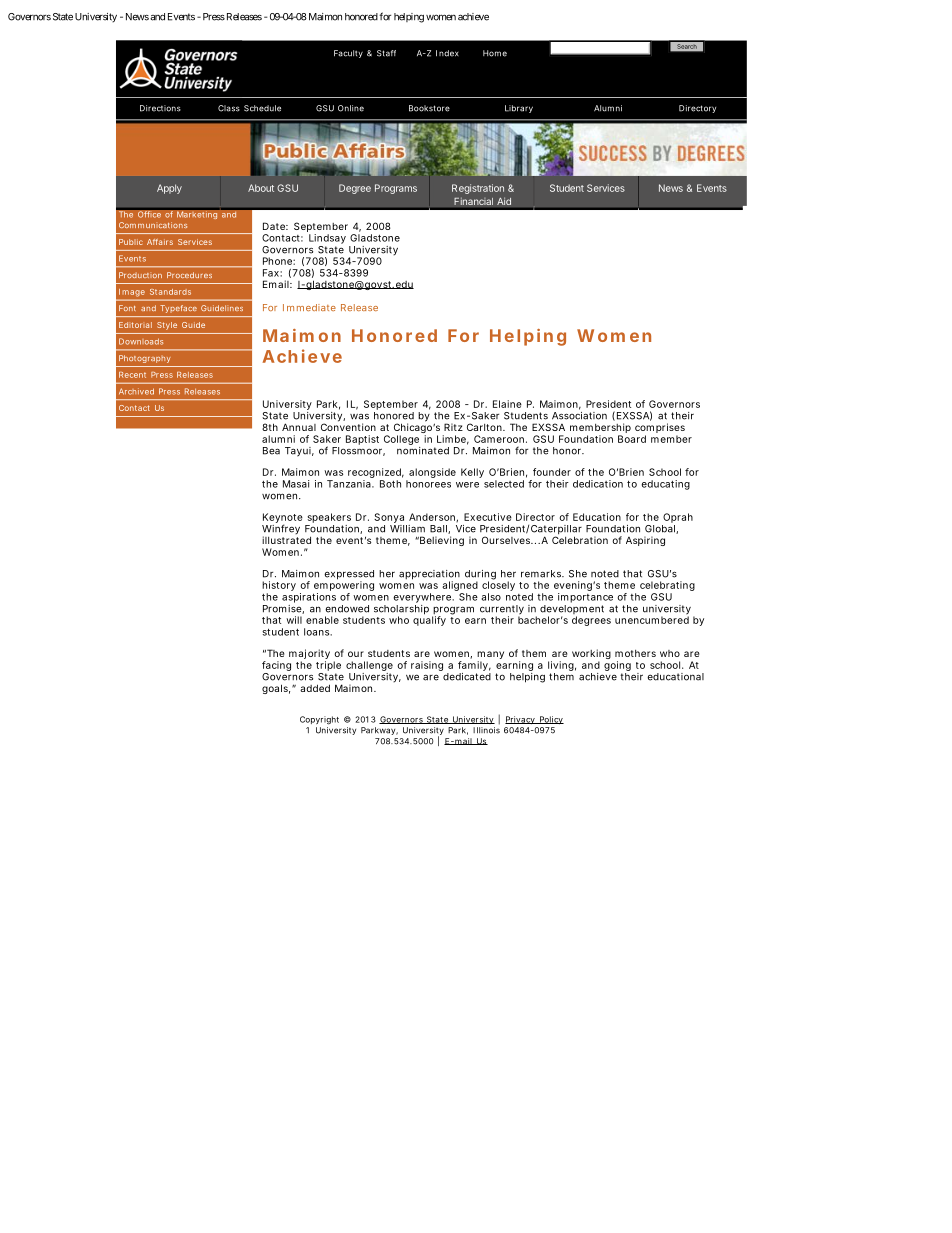 This screenshot has width=952, height=1233. What do you see at coordinates (504, 201) in the screenshot?
I see `Aid` at bounding box center [504, 201].
